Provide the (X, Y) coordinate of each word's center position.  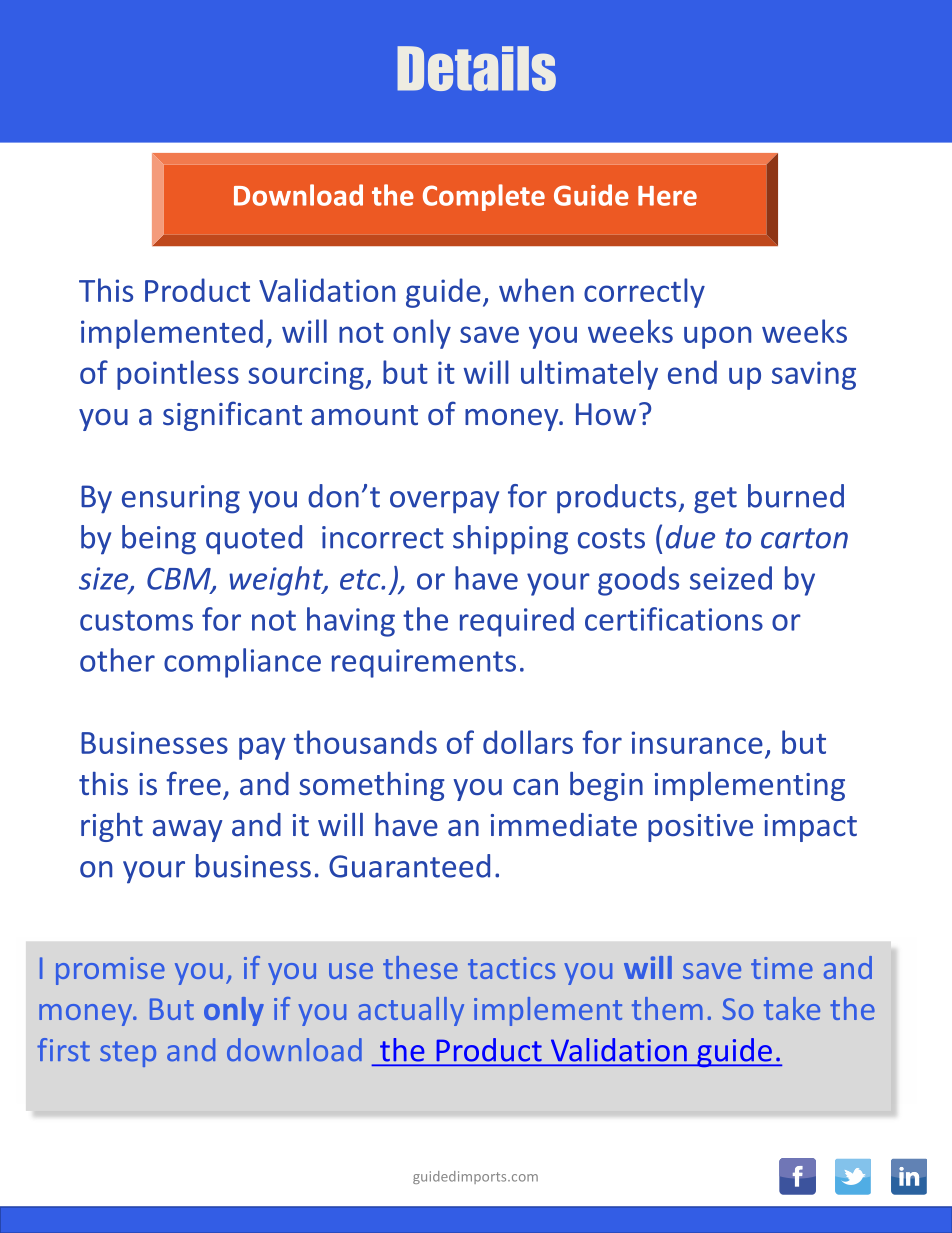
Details (476, 68)
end (692, 372)
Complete (484, 197)
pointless (178, 375)
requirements (424, 663)
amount (364, 415)
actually (411, 1011)
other (117, 660)
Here (667, 196)
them (667, 1008)
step (128, 1054)
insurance (697, 742)
